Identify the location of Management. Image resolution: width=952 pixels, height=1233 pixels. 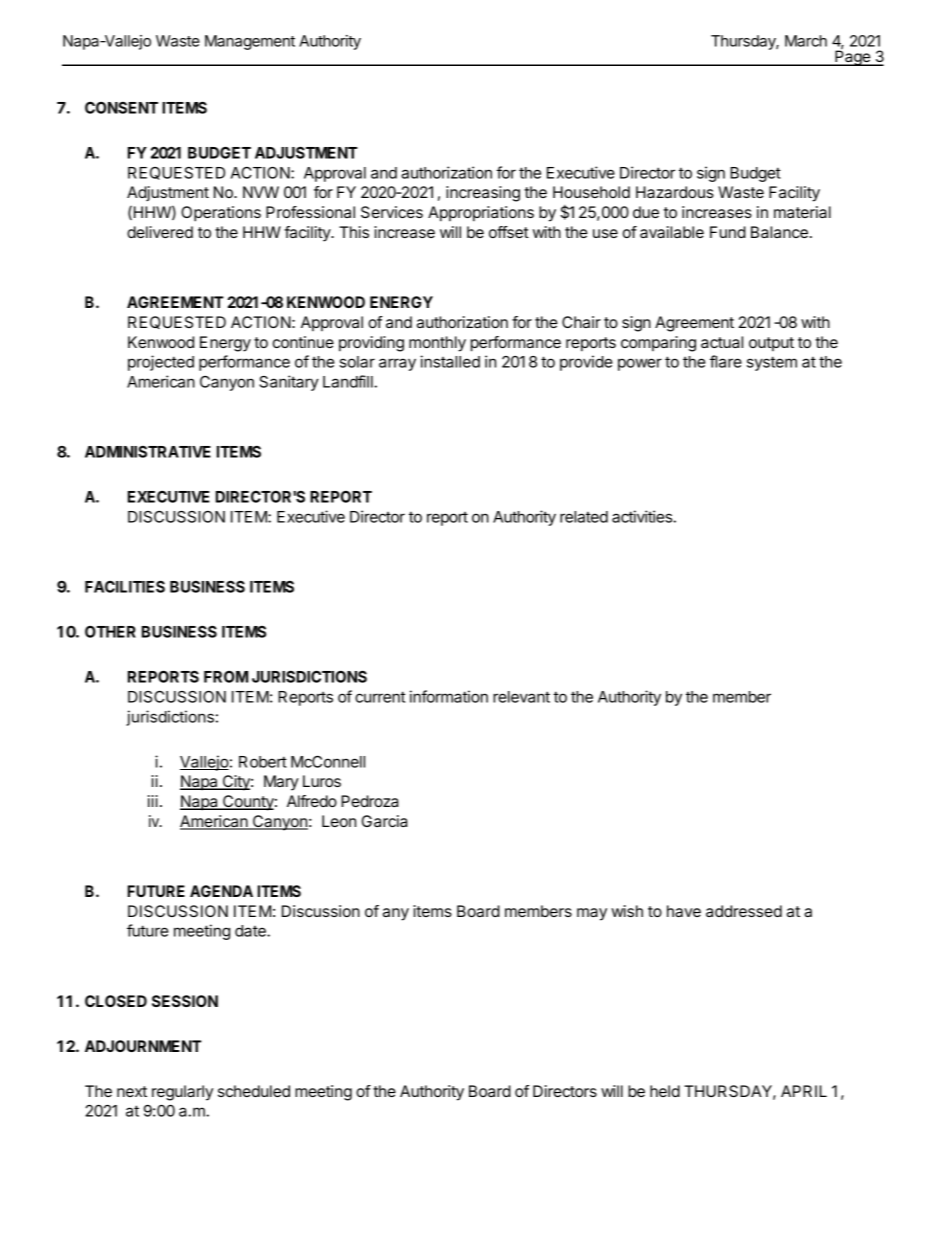
(250, 42).
